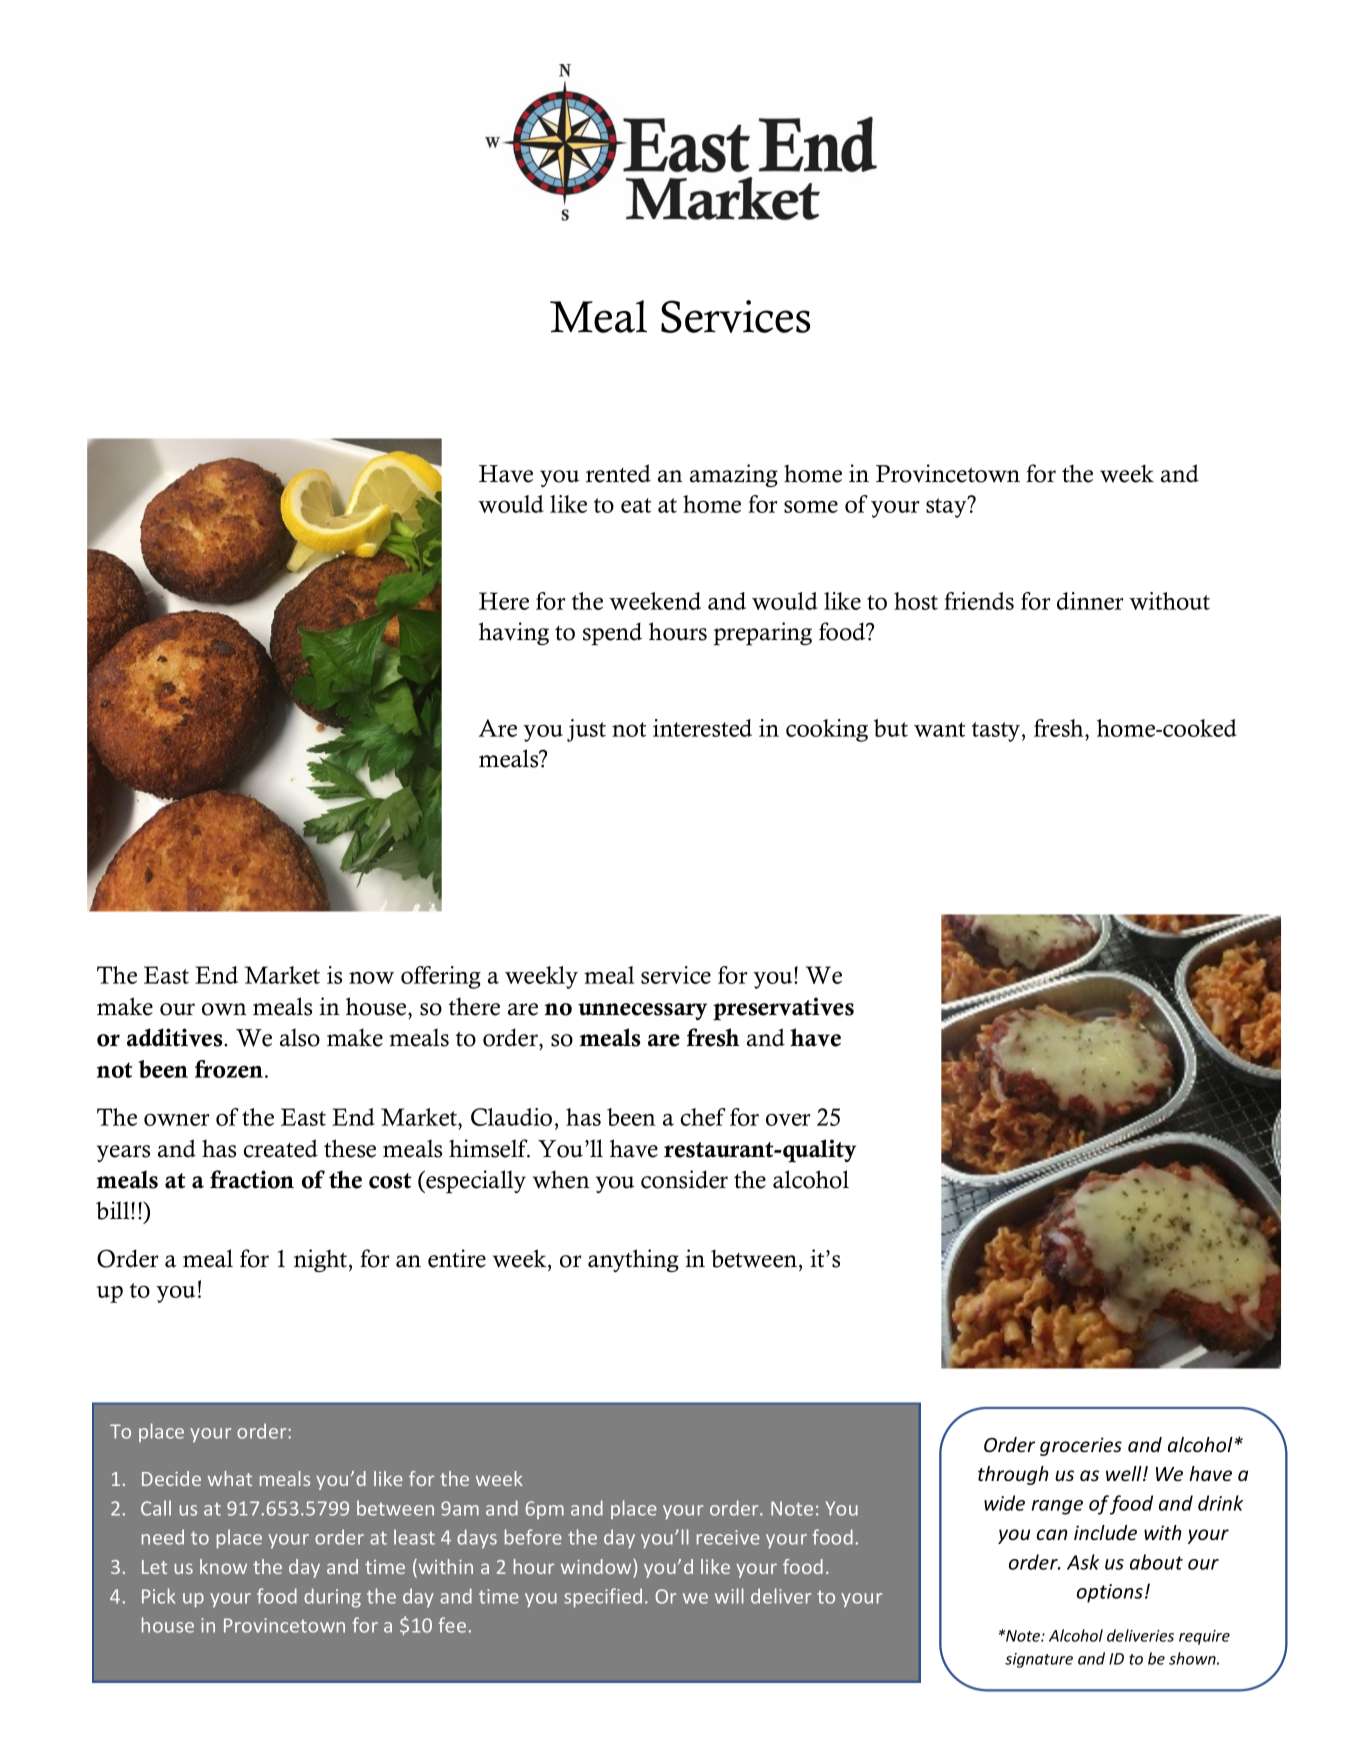 This page has height=1763, width=1362. What do you see at coordinates (642, 1011) in the page?
I see `unnecessary` at bounding box center [642, 1011].
